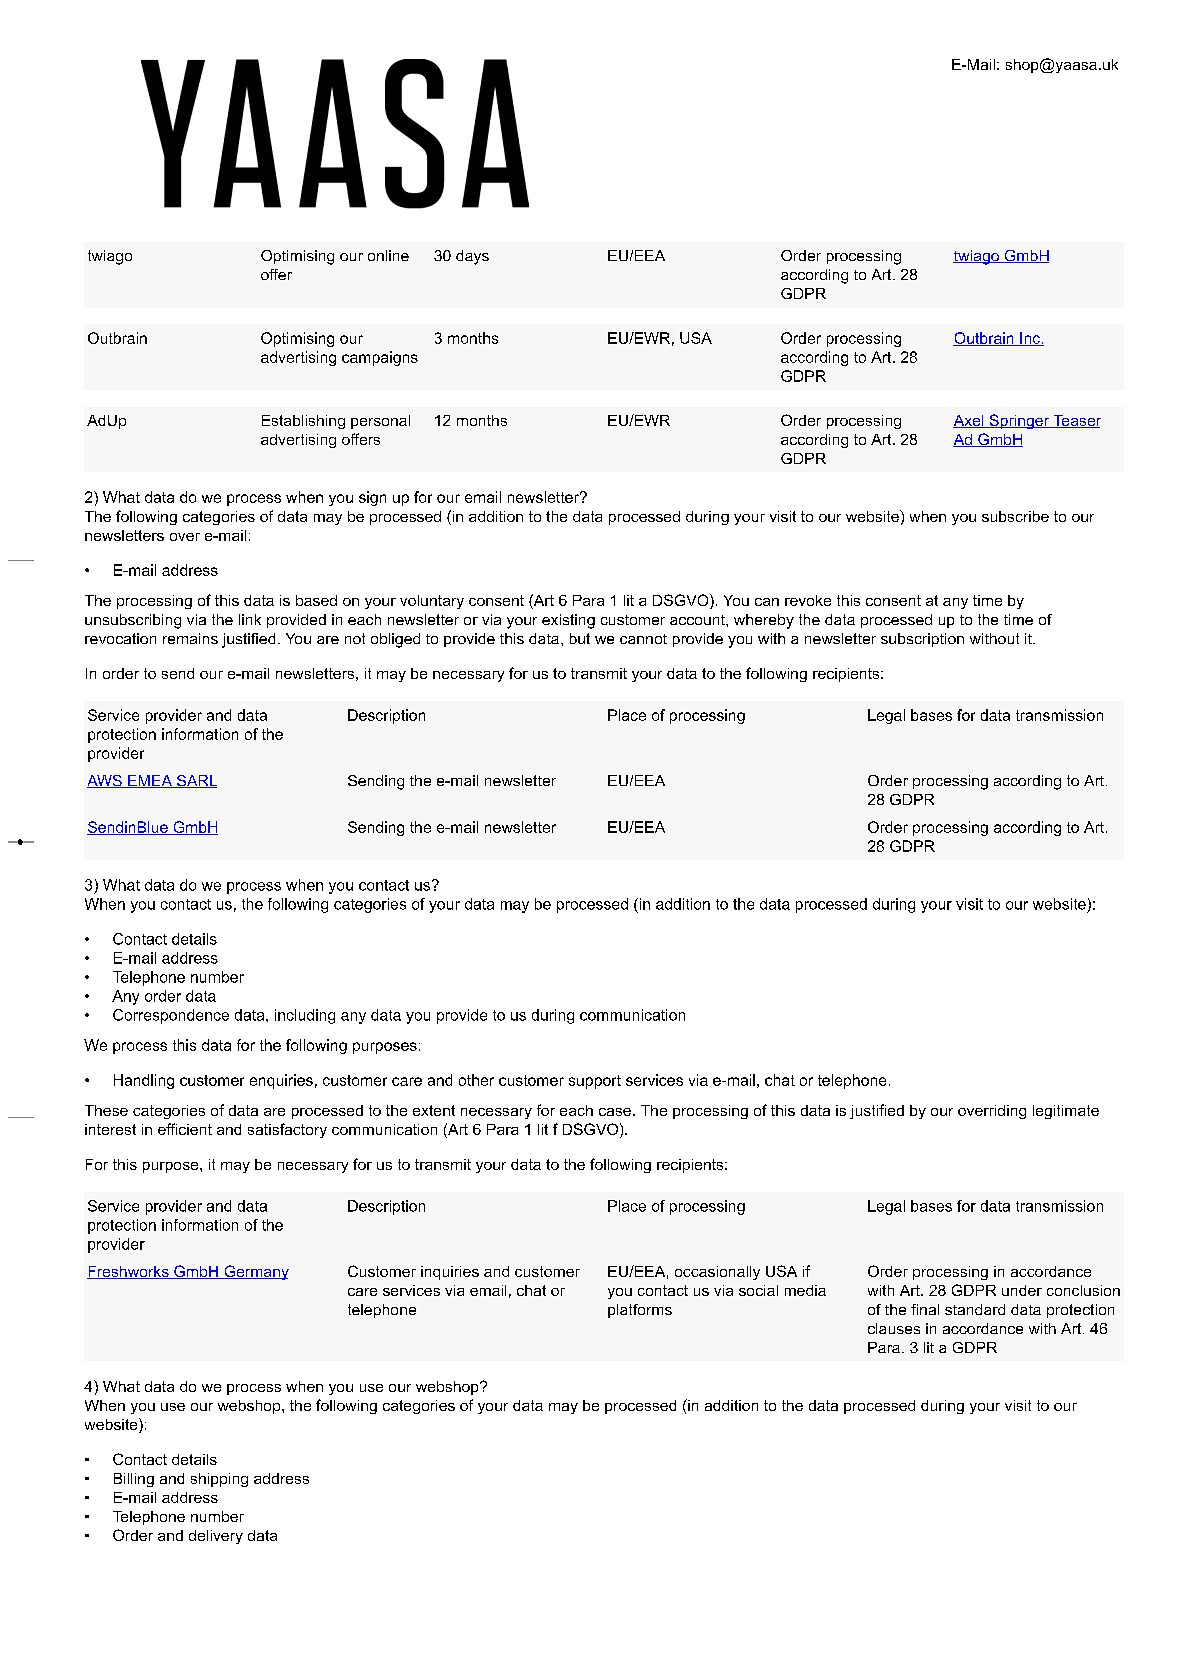 The height and width of the screenshot is (1670, 1180). What do you see at coordinates (922, 640) in the screenshot?
I see `subscription` at bounding box center [922, 640].
